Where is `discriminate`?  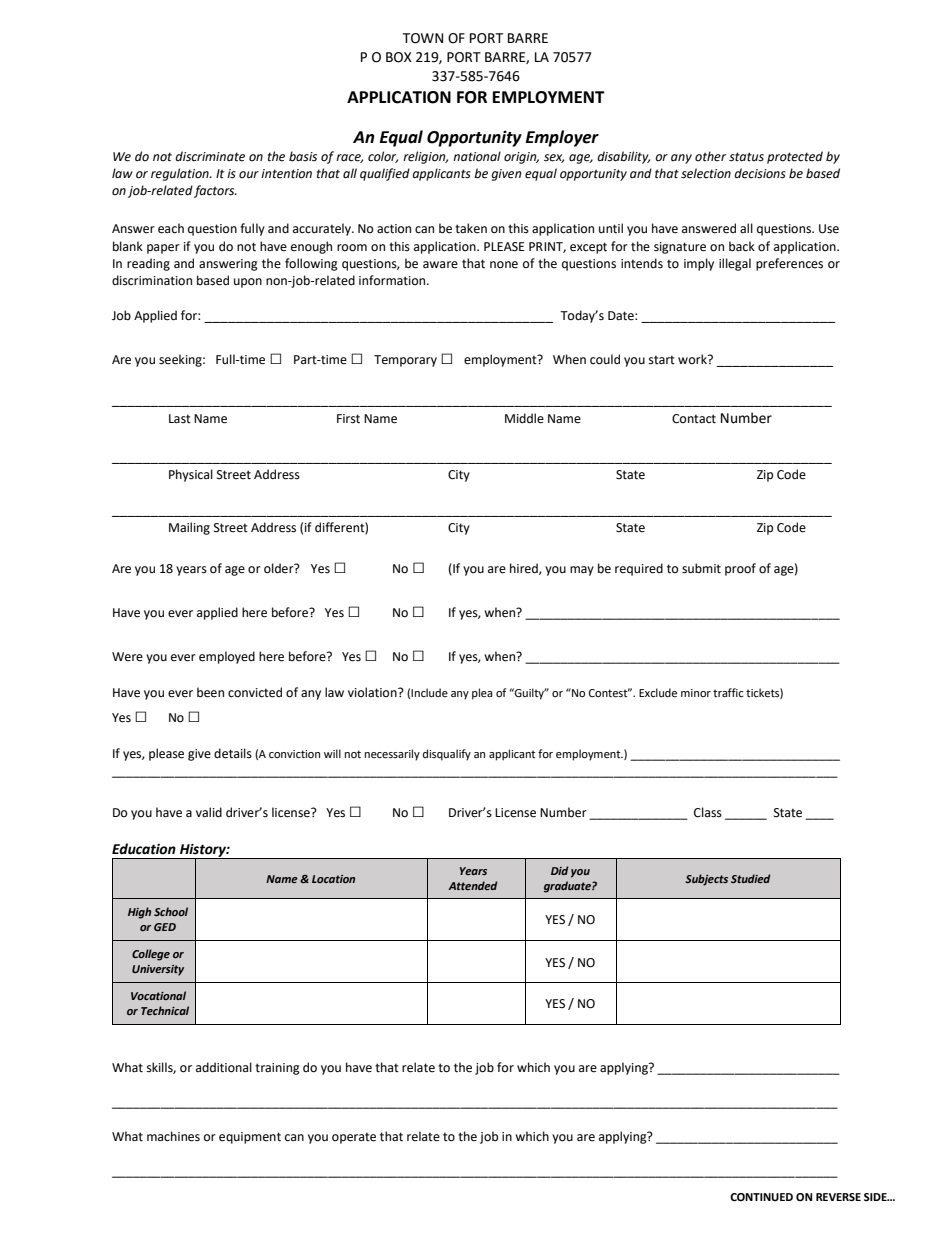 discriminate is located at coordinates (210, 156).
